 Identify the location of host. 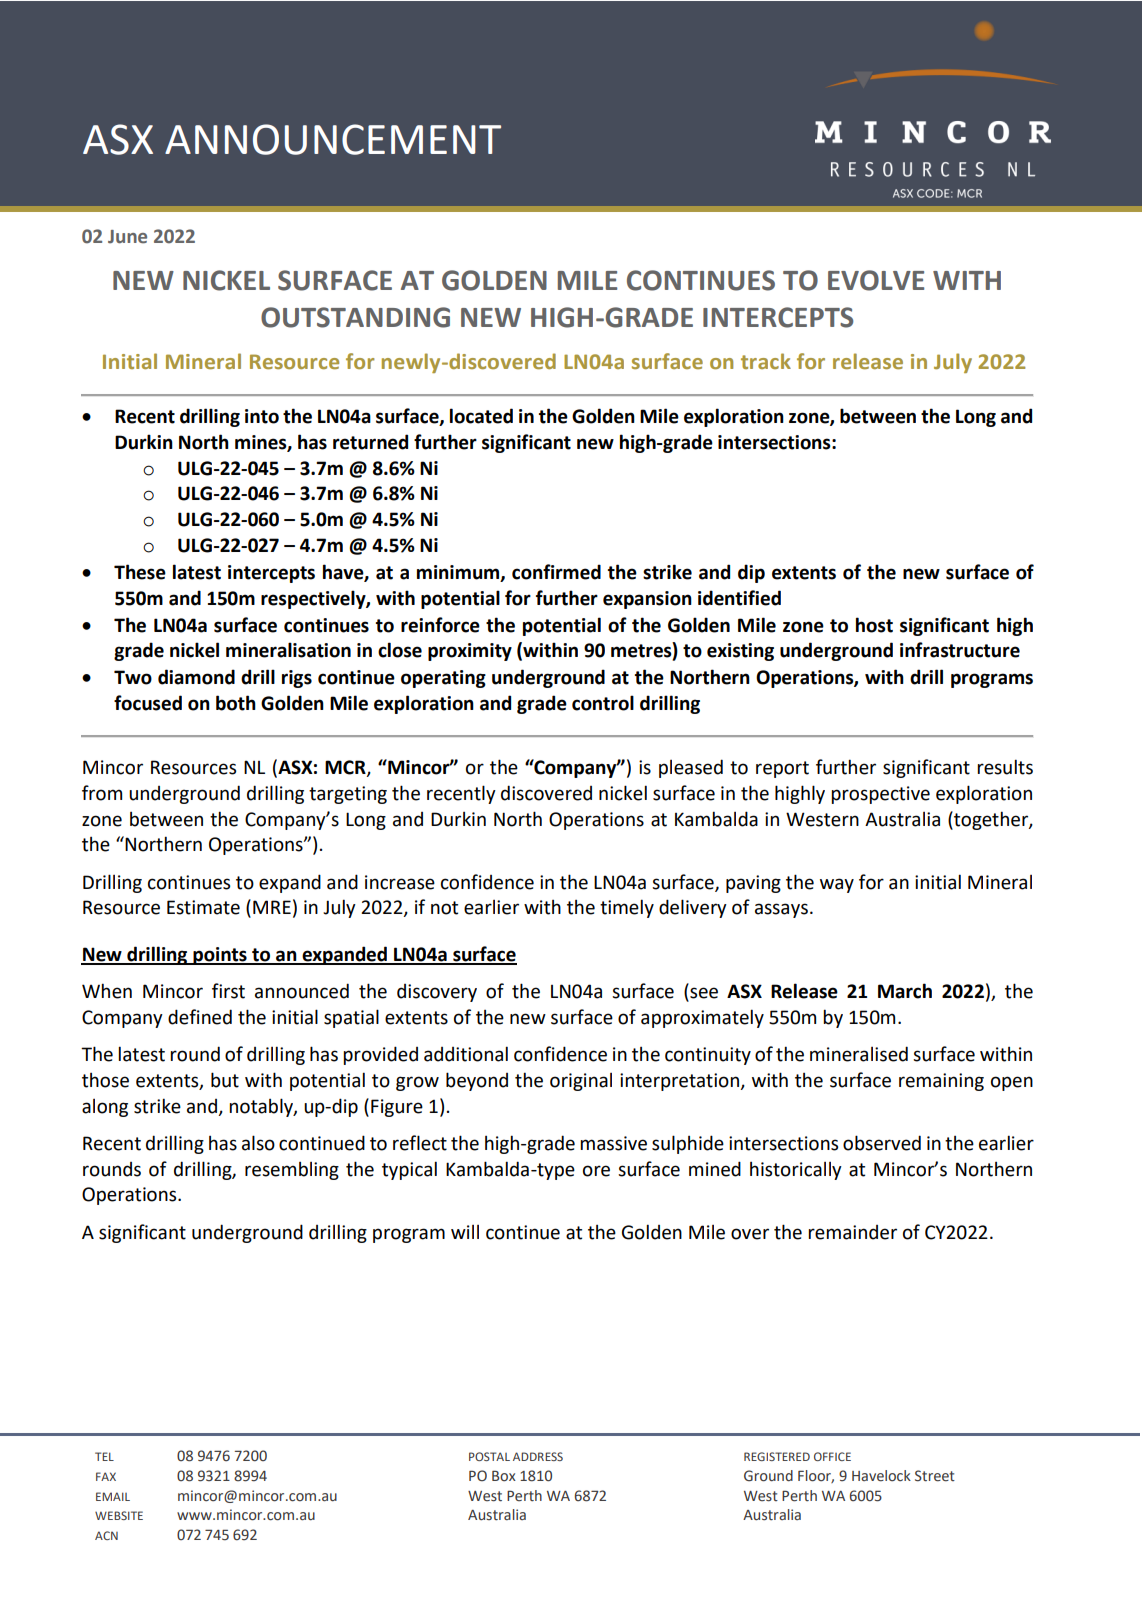
(874, 625).
